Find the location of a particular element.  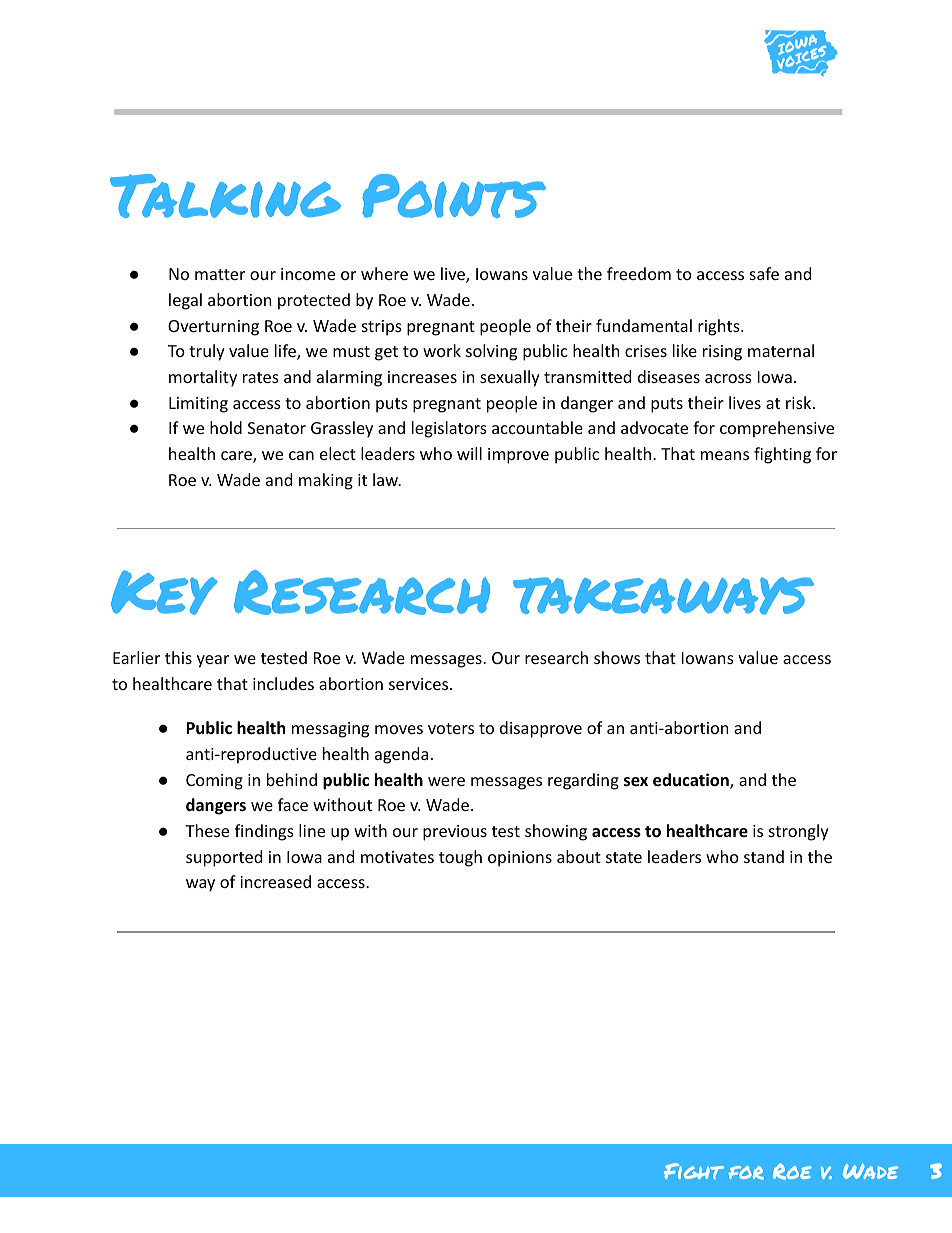

tough is located at coordinates (460, 858).
